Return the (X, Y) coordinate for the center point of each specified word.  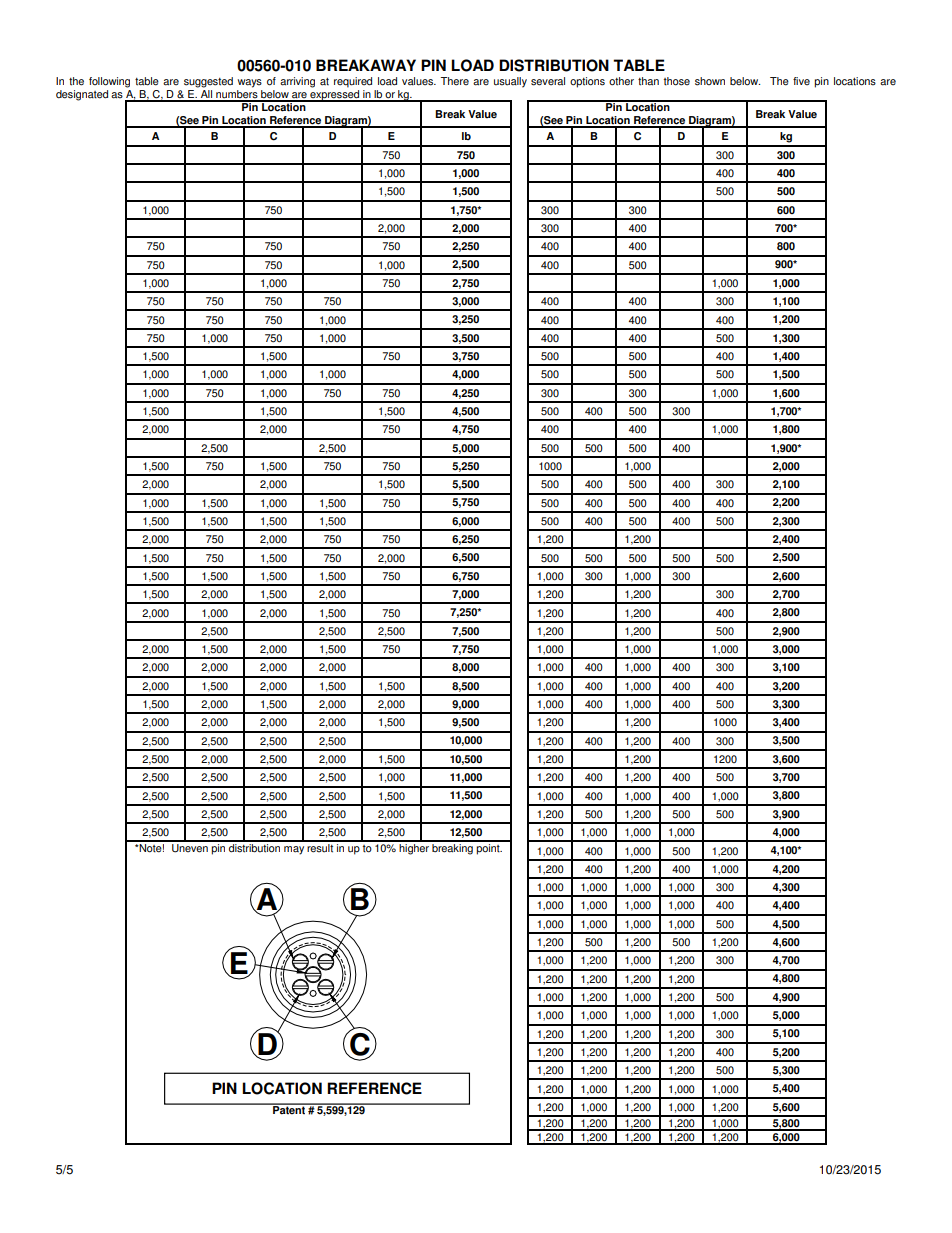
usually (510, 82)
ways (250, 83)
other (621, 81)
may (294, 850)
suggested (208, 82)
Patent (289, 1109)
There (455, 81)
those (677, 81)
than (648, 81)
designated (82, 95)
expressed (335, 94)
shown (710, 81)
